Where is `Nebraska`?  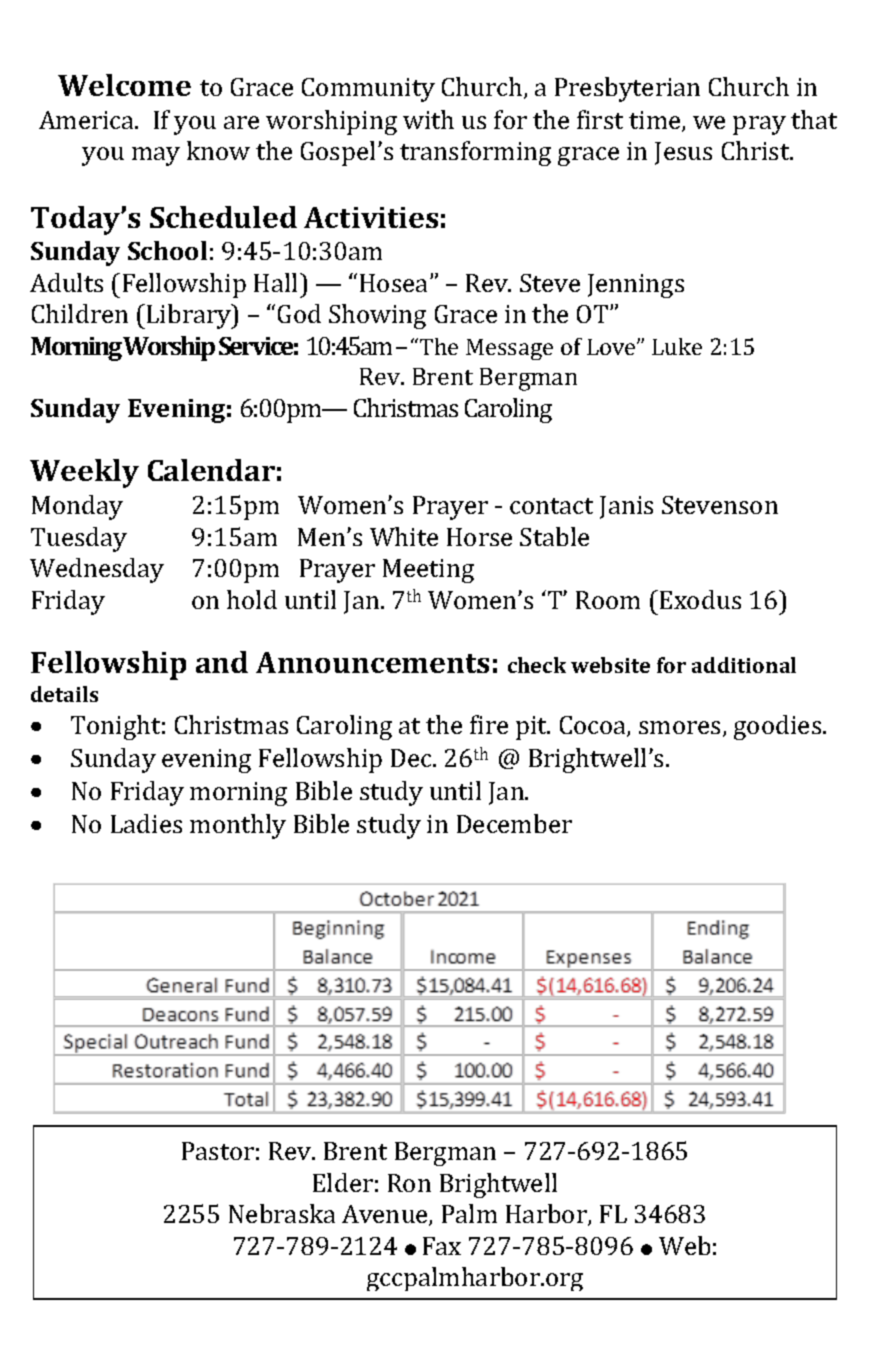
Nebraska is located at coordinates (282, 1213).
